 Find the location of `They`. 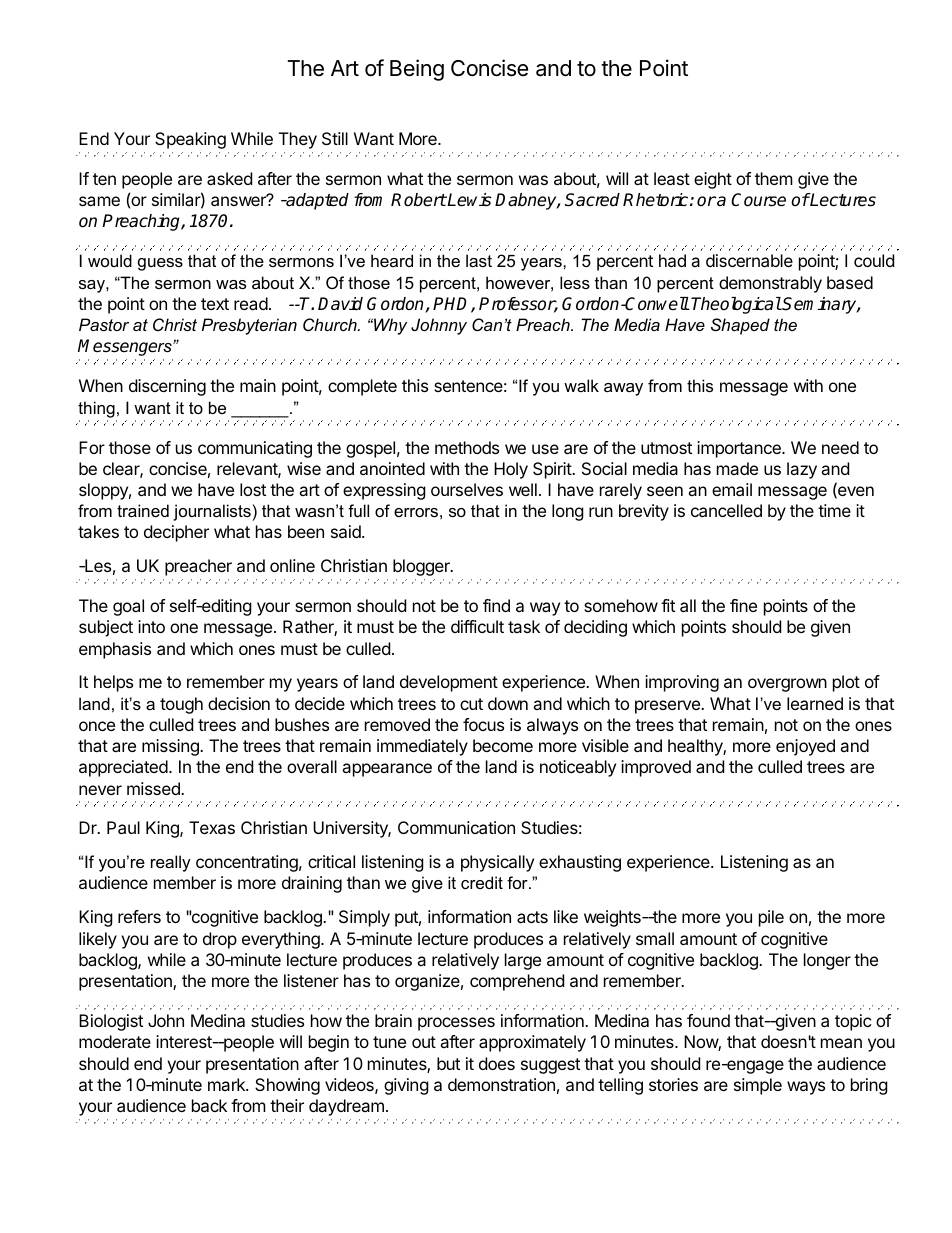

They is located at coordinates (298, 140).
